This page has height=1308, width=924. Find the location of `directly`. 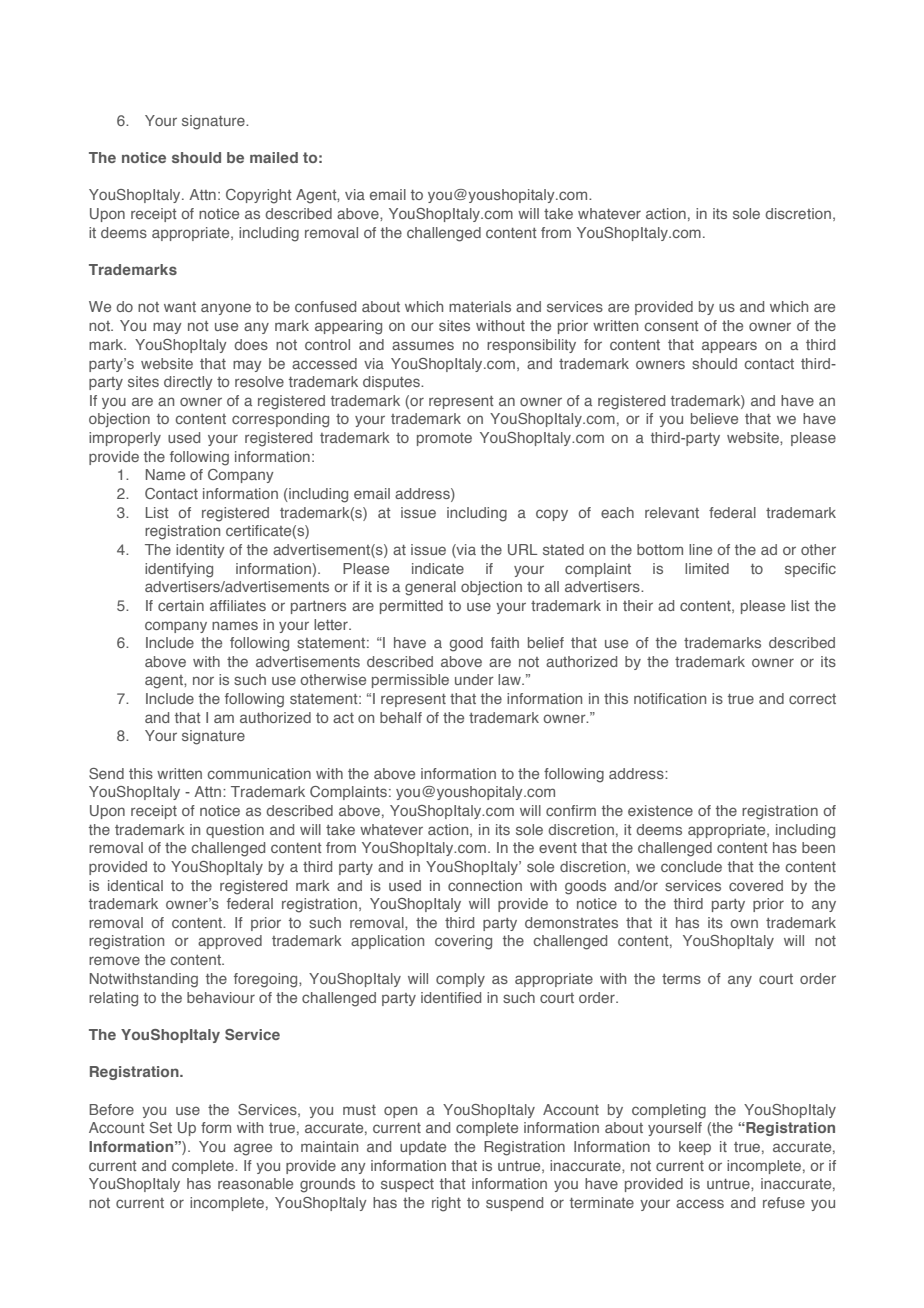

directly is located at coordinates (188, 383).
